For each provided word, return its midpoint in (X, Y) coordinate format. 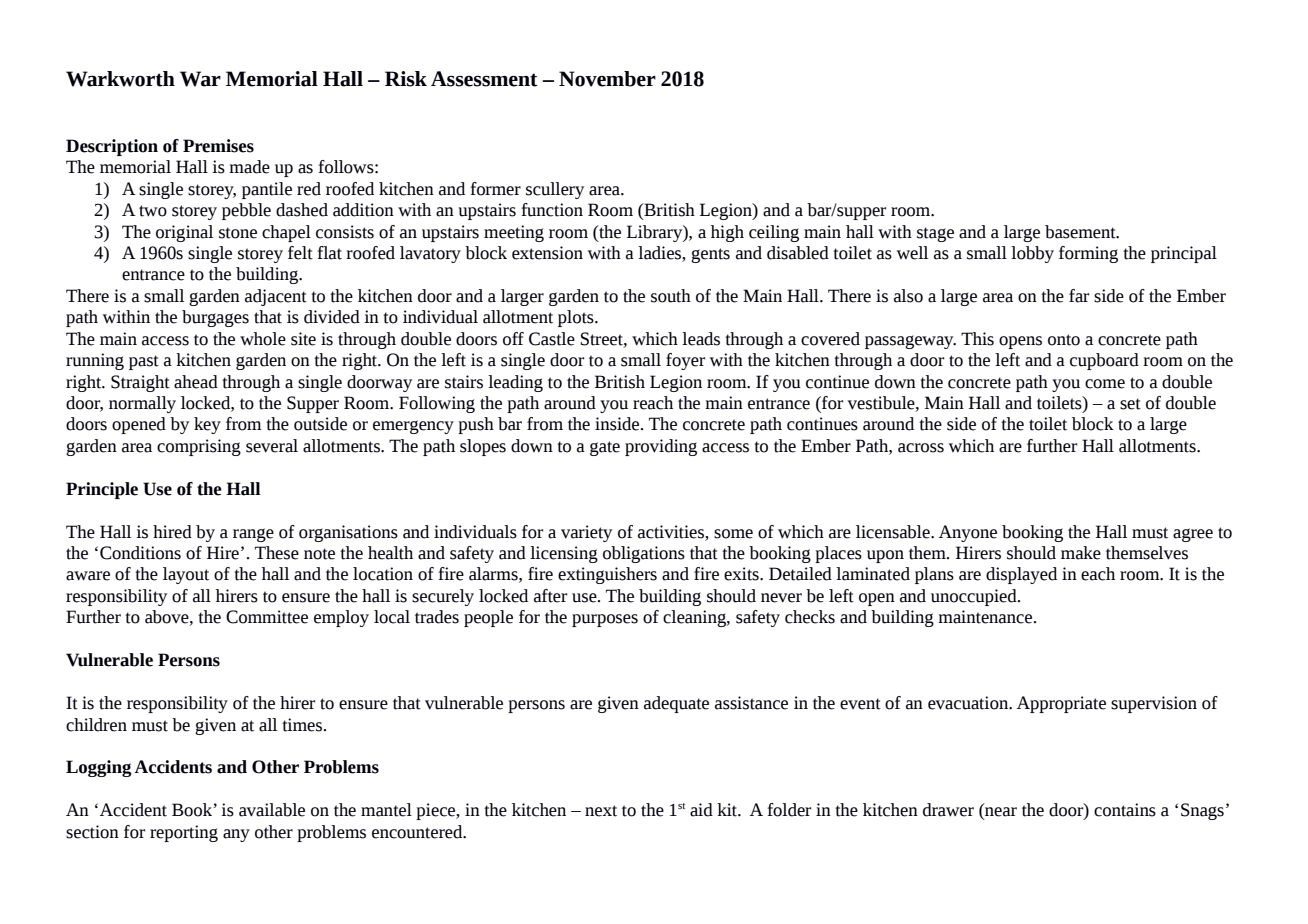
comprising (199, 447)
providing (661, 447)
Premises (218, 146)
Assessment (484, 79)
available (272, 810)
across (921, 448)
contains (1125, 810)
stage (935, 234)
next (601, 811)
